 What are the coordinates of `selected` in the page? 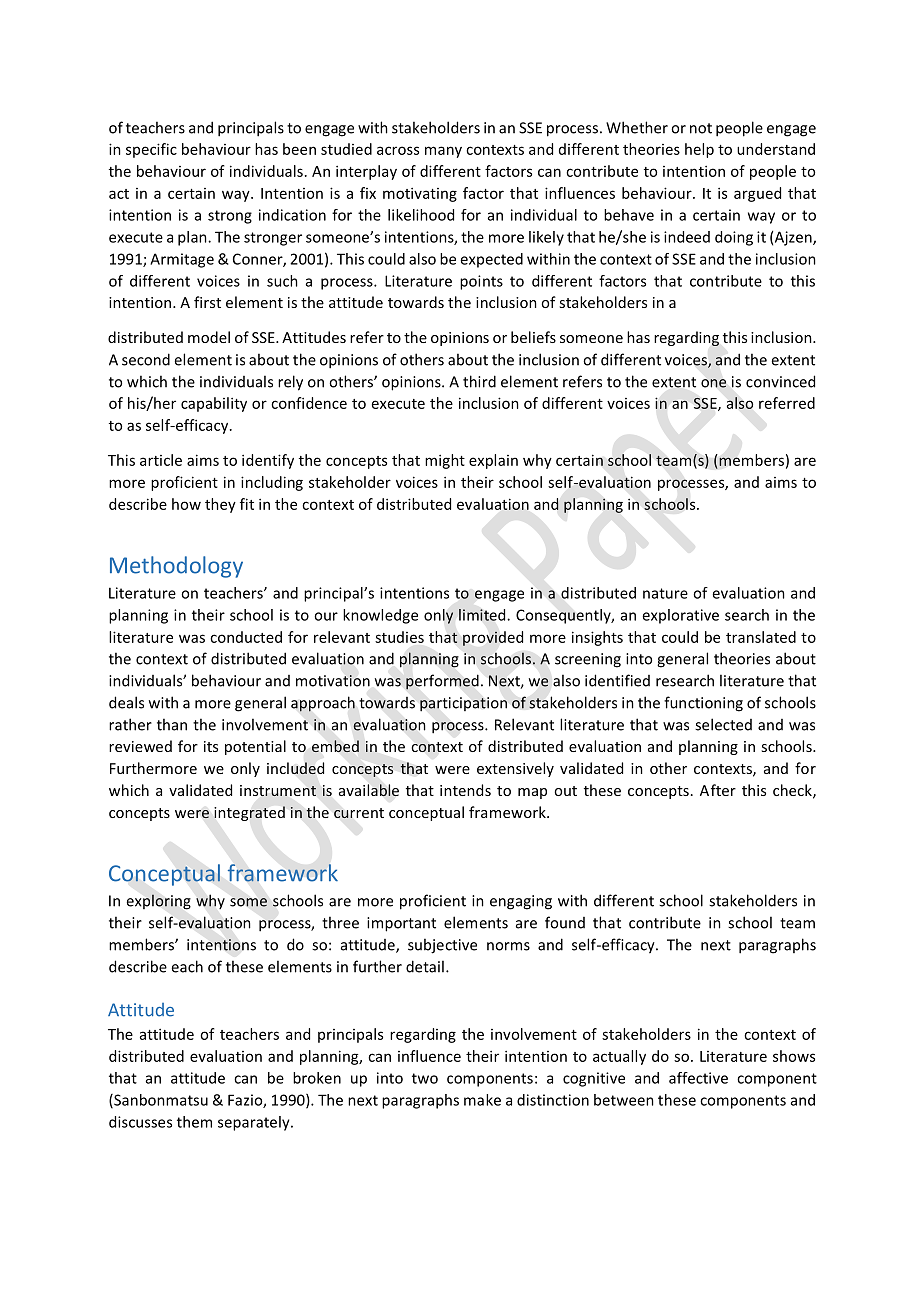 It's located at (723, 724).
